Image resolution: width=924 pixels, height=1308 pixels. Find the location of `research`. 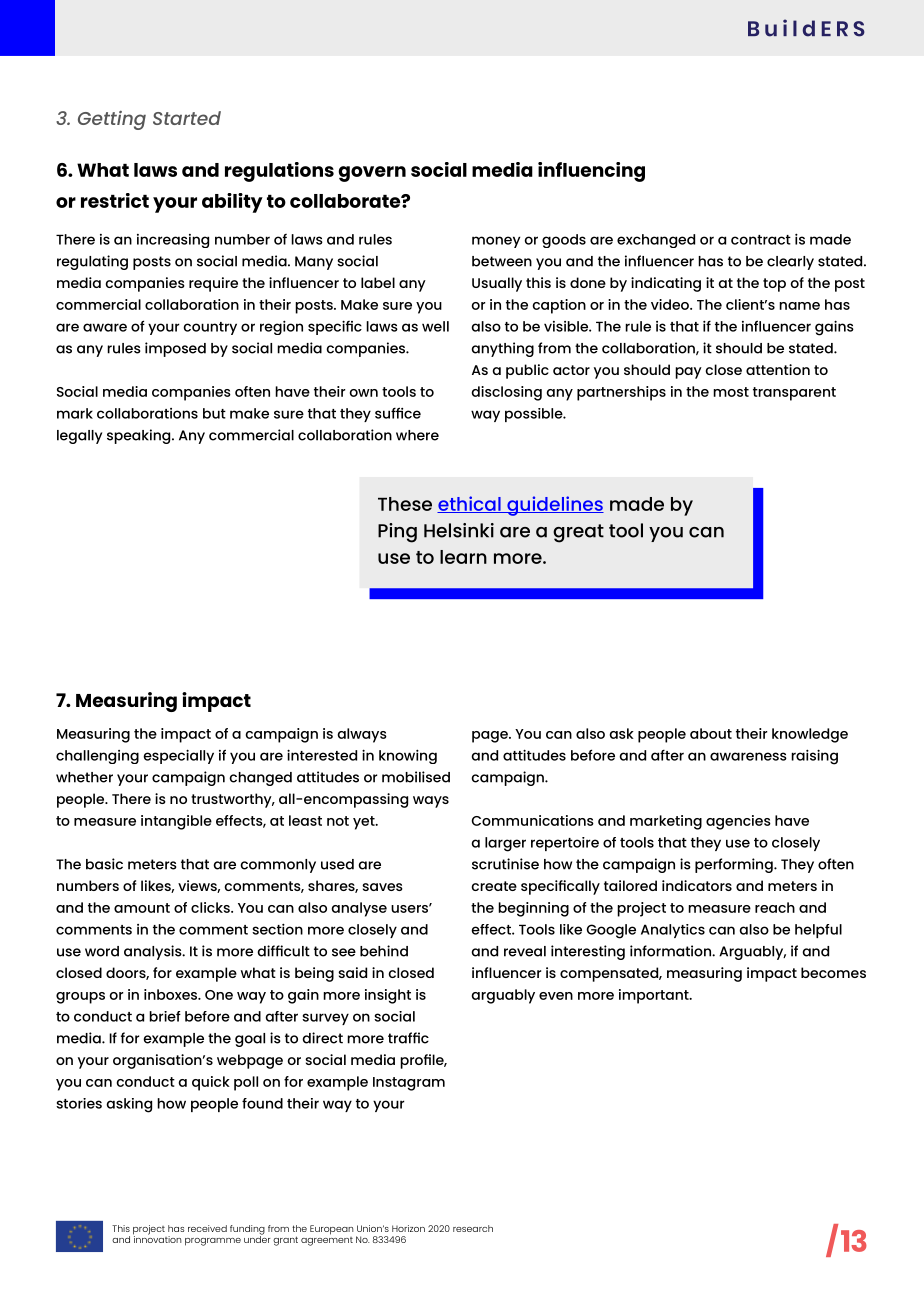

research is located at coordinates (473, 1228).
